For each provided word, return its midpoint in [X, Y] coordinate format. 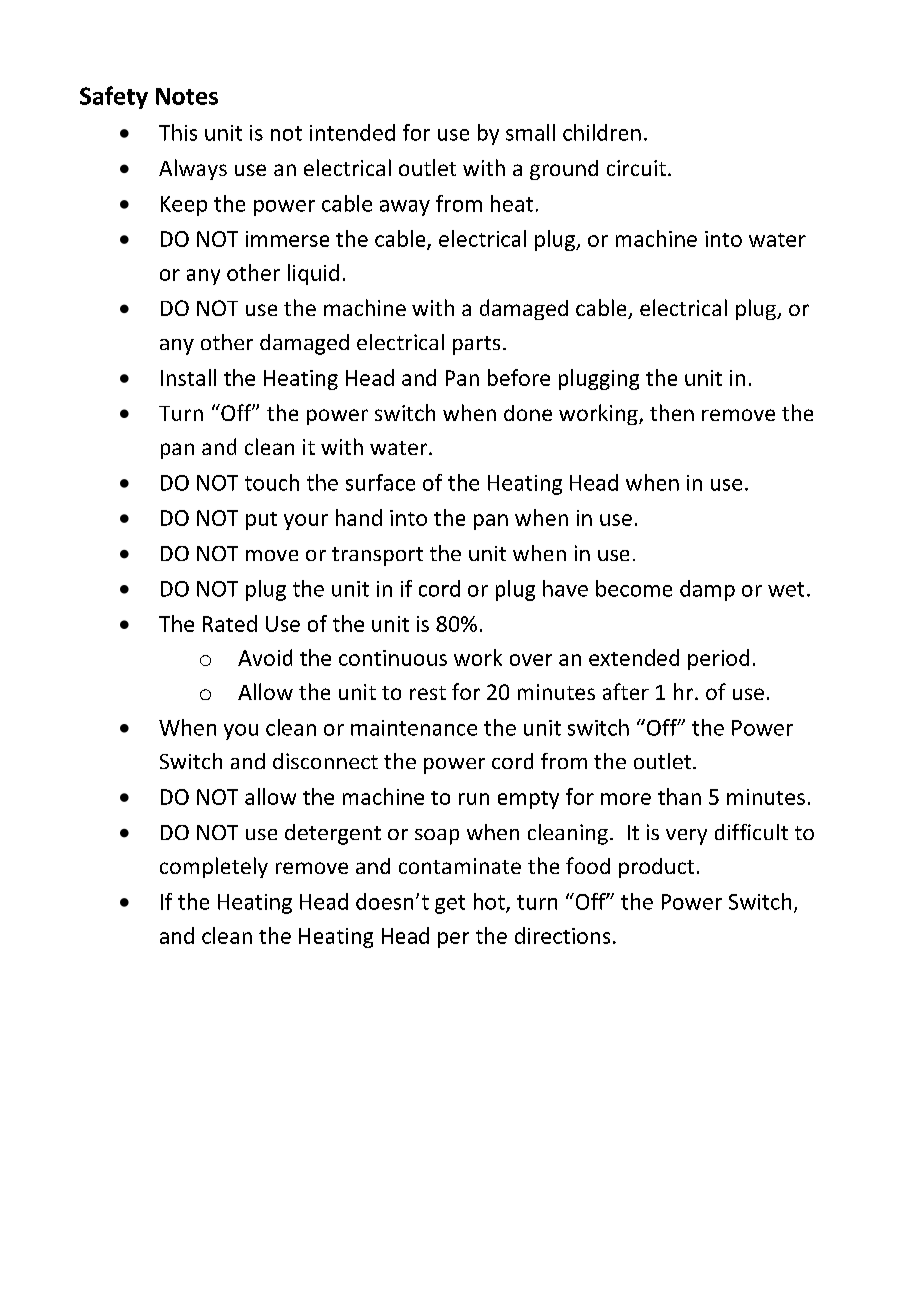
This [178, 132]
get [450, 904]
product [656, 868]
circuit [636, 168]
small [530, 132]
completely [214, 867]
